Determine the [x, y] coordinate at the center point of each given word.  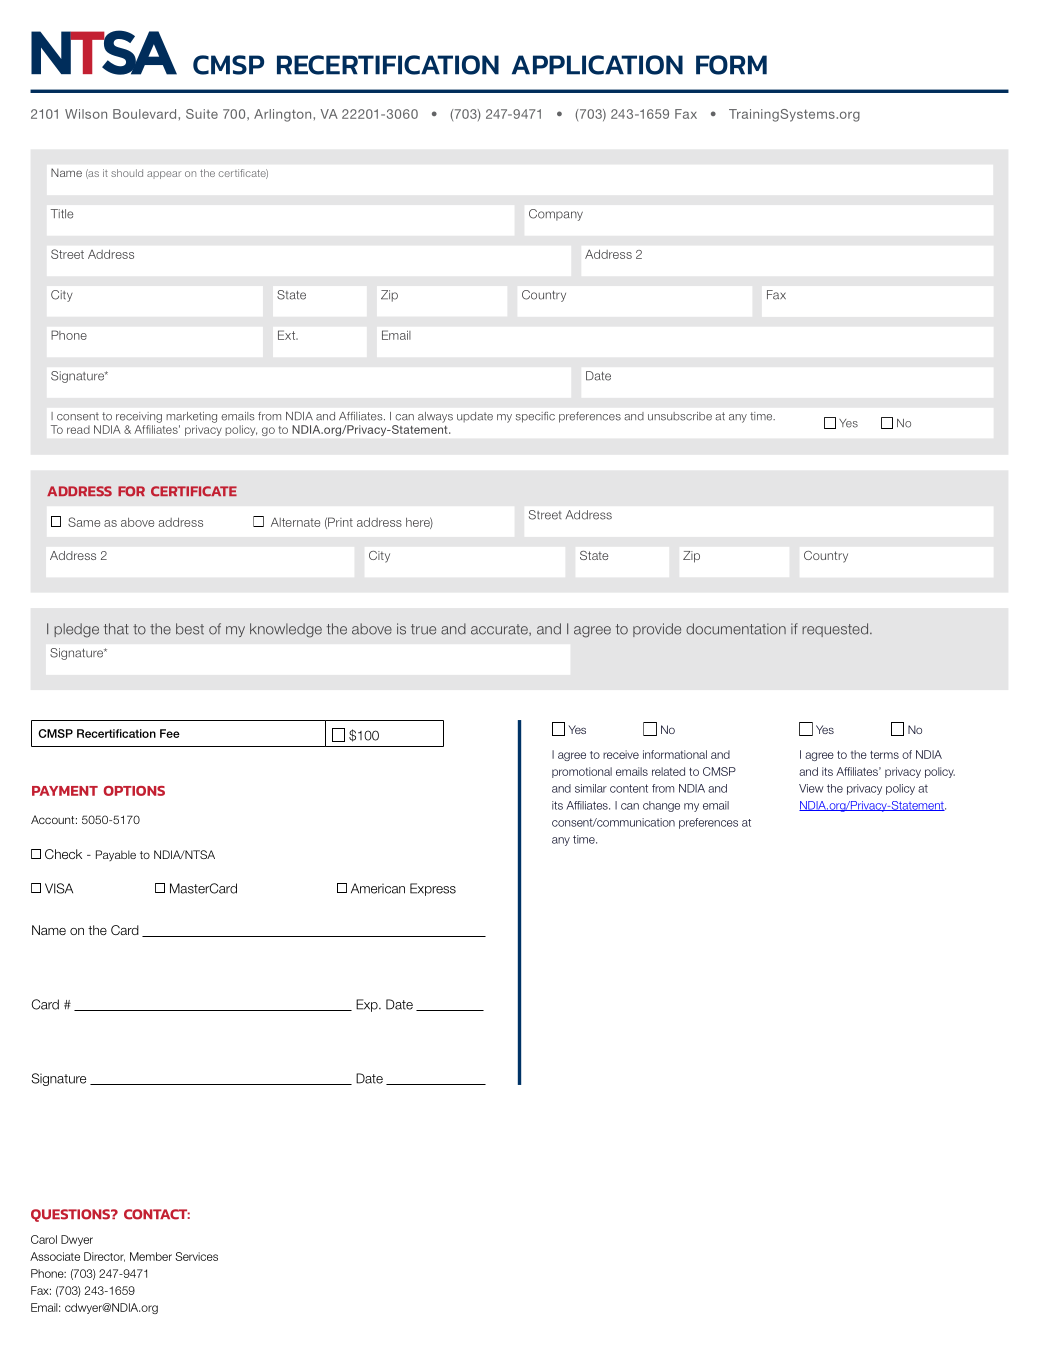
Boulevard [144, 114]
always [435, 417]
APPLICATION [597, 65]
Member [151, 1256]
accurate [500, 630]
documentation [736, 629]
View [811, 788]
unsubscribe [680, 416]
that [116, 629]
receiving [139, 417]
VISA [59, 888]
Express [433, 889]
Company [556, 215]
